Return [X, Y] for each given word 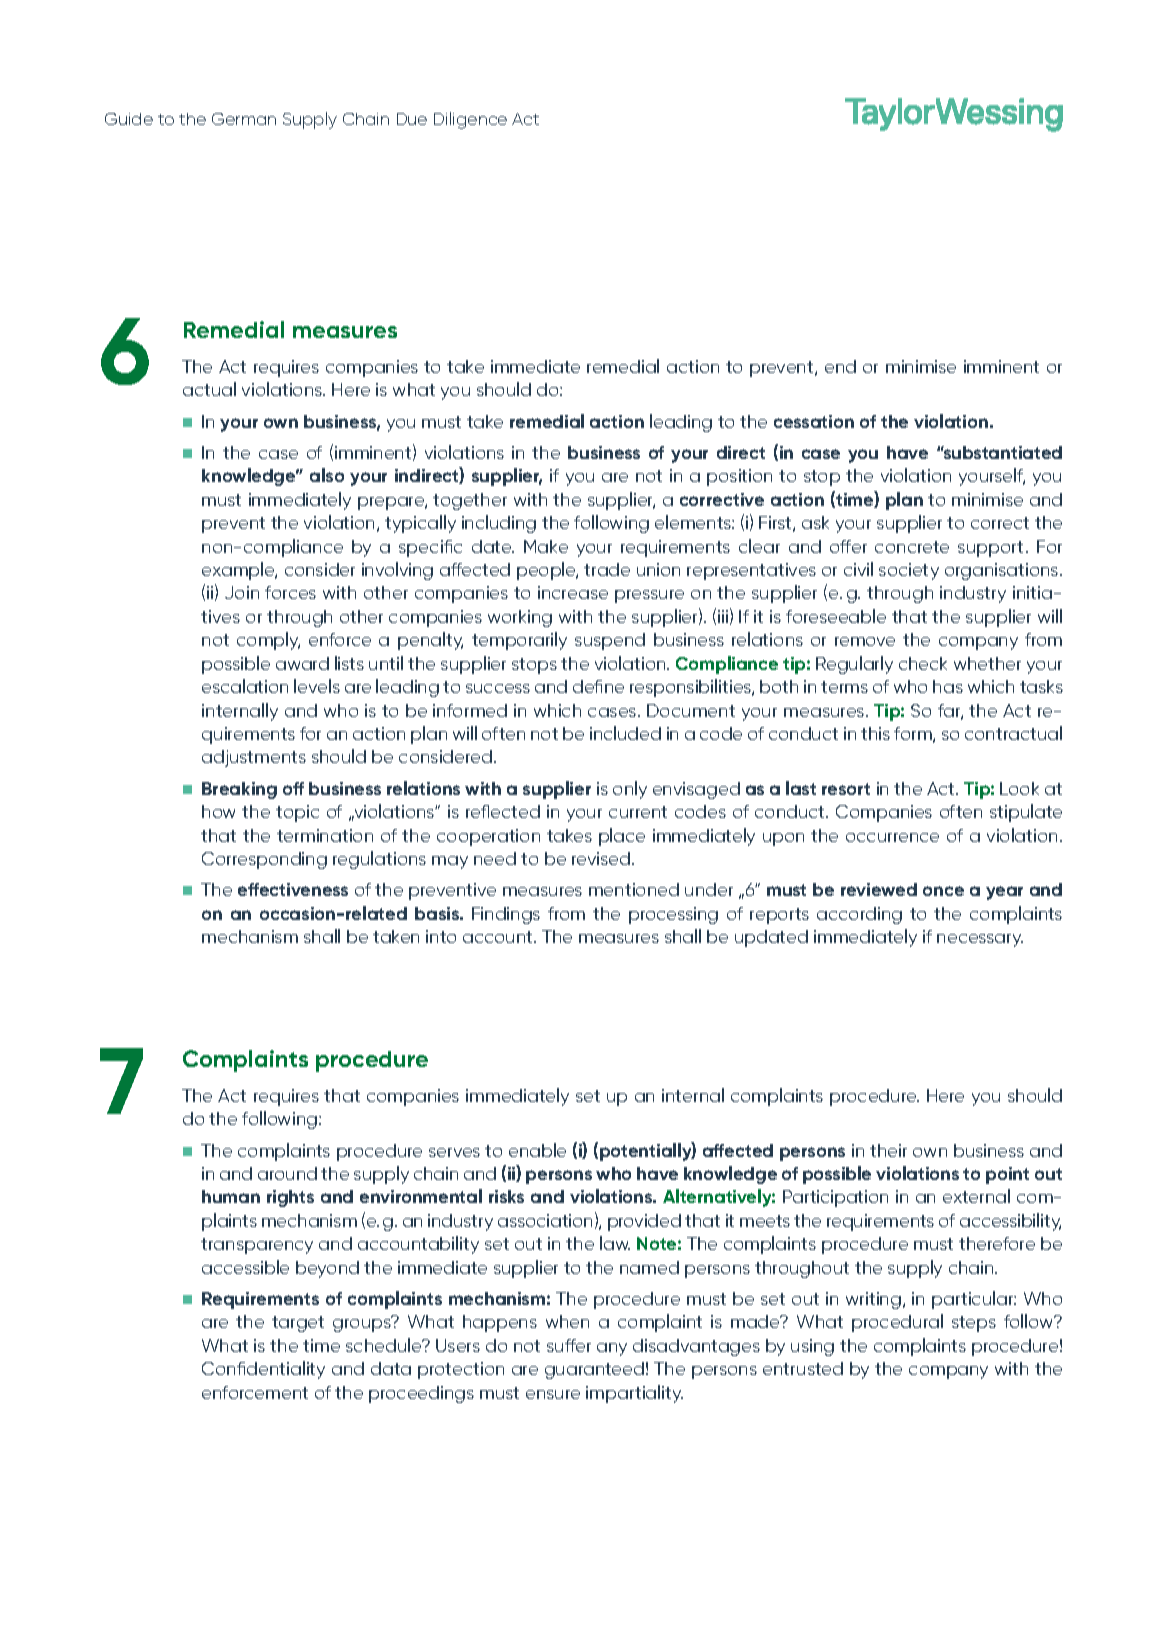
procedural [897, 1323]
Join [242, 592]
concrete [912, 547]
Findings [506, 915]
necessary [980, 940]
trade [607, 569]
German [244, 119]
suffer [569, 1345]
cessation [814, 421]
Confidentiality [263, 1370]
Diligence [470, 120]
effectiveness [293, 889]
